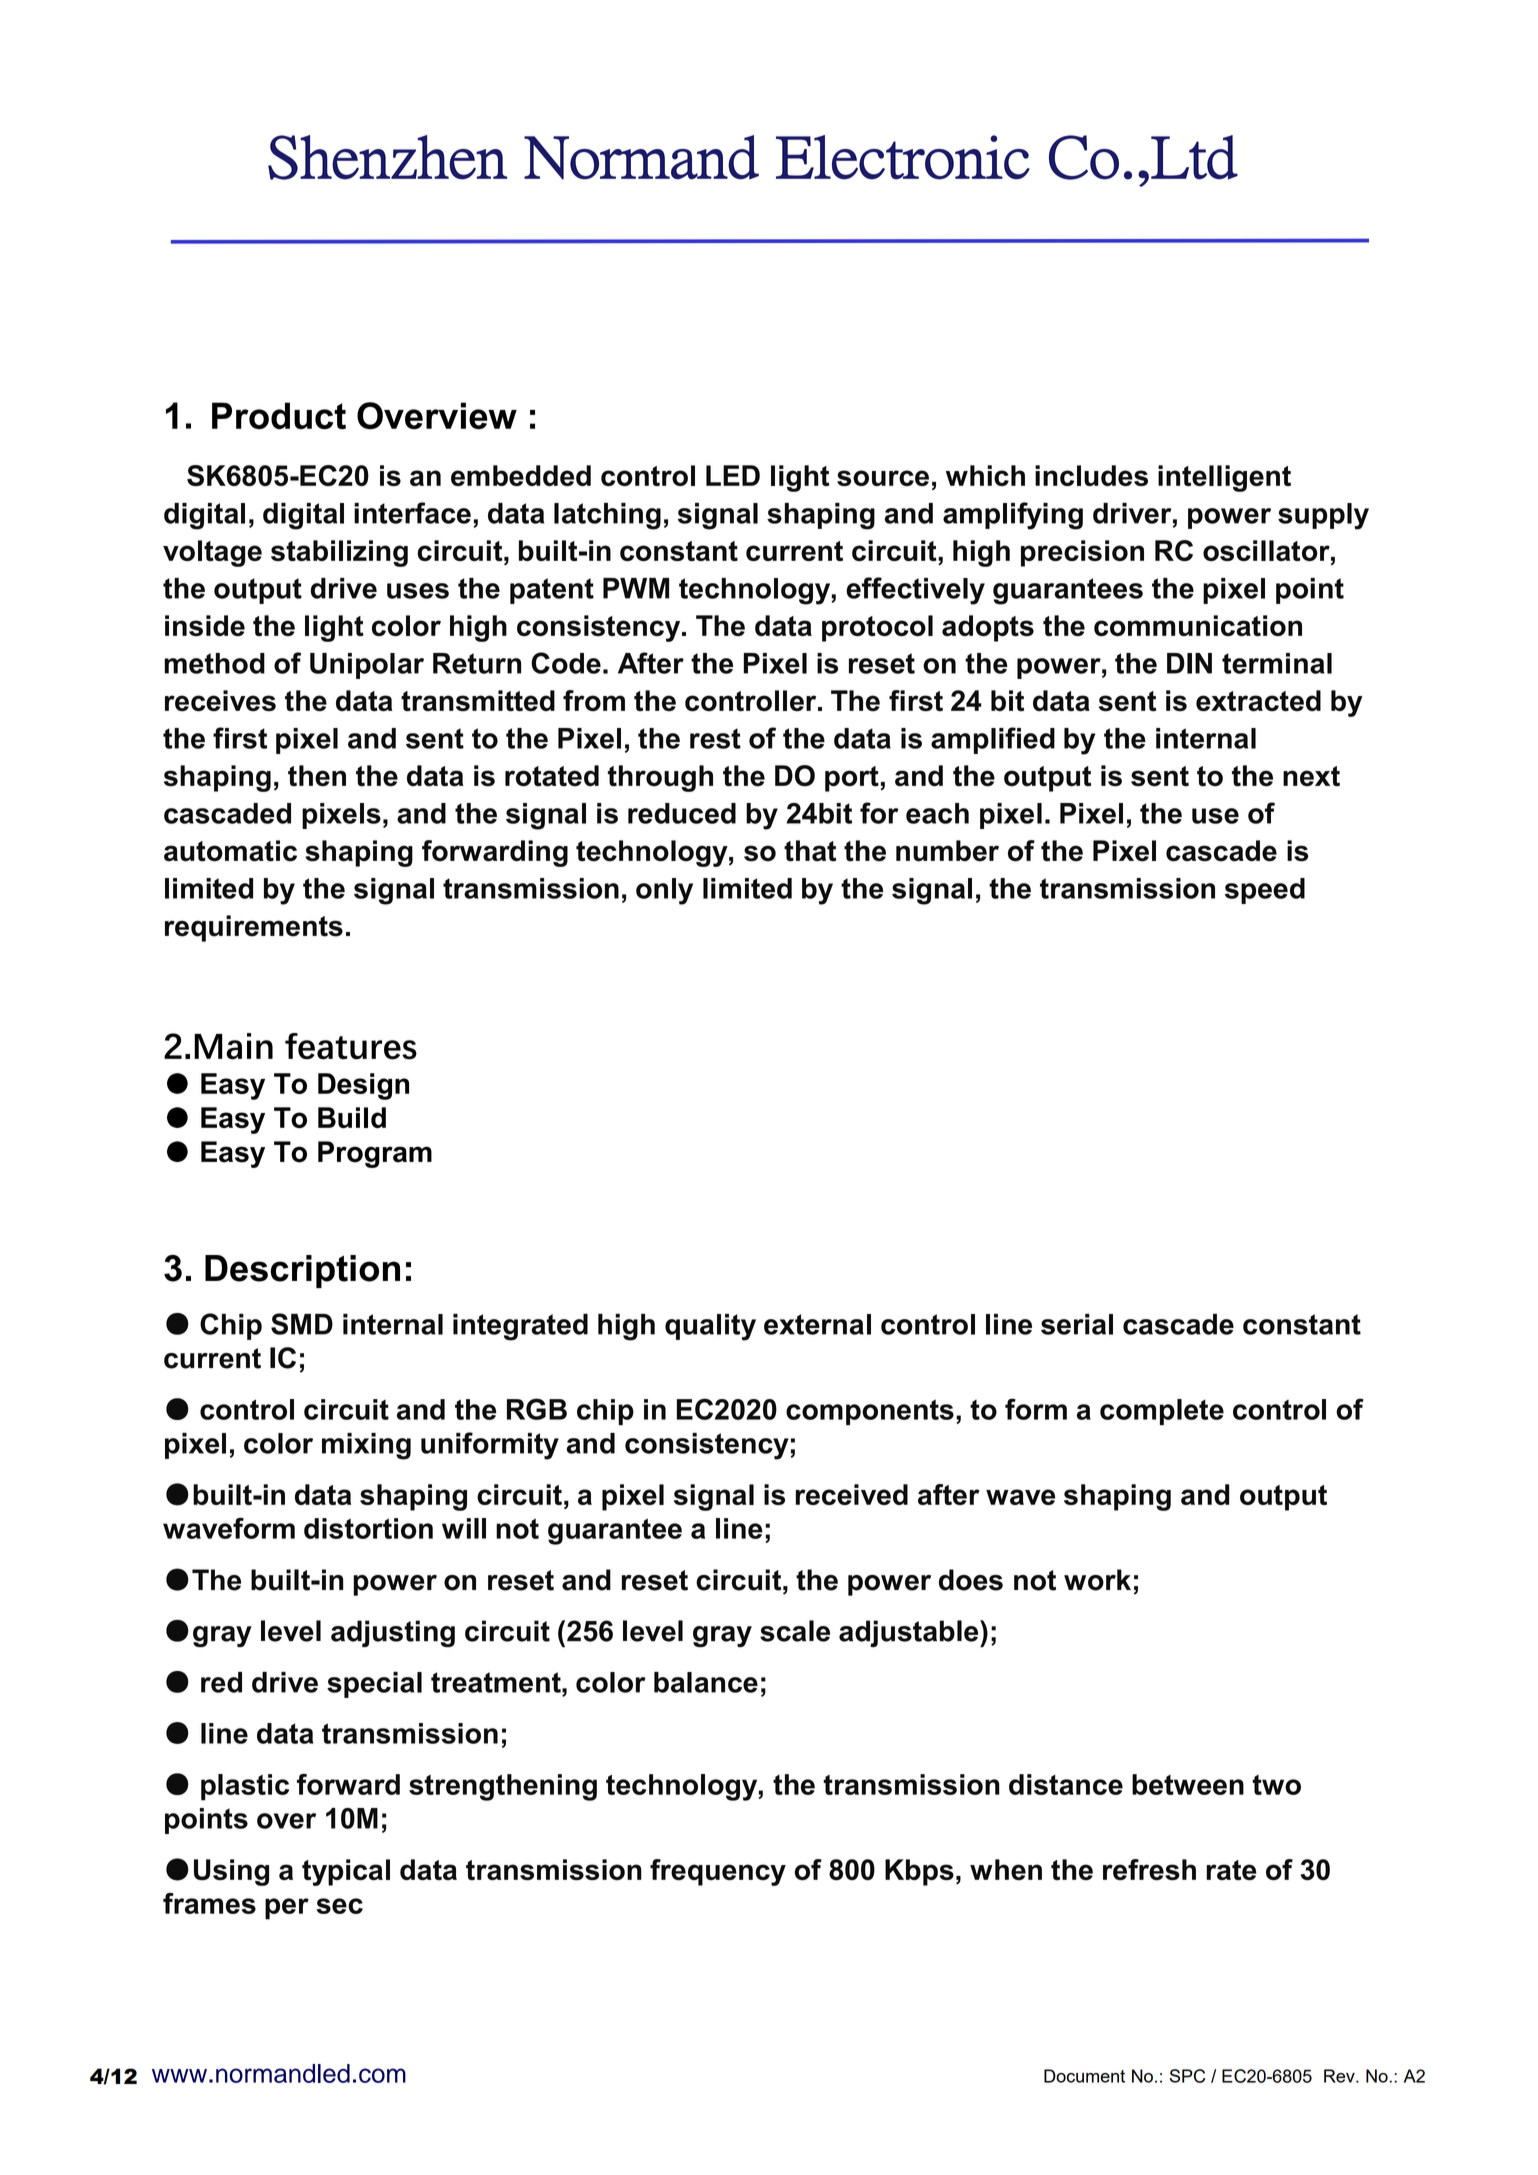 The image size is (1538, 2175). I want to click on intelligent, so click(1224, 478).
